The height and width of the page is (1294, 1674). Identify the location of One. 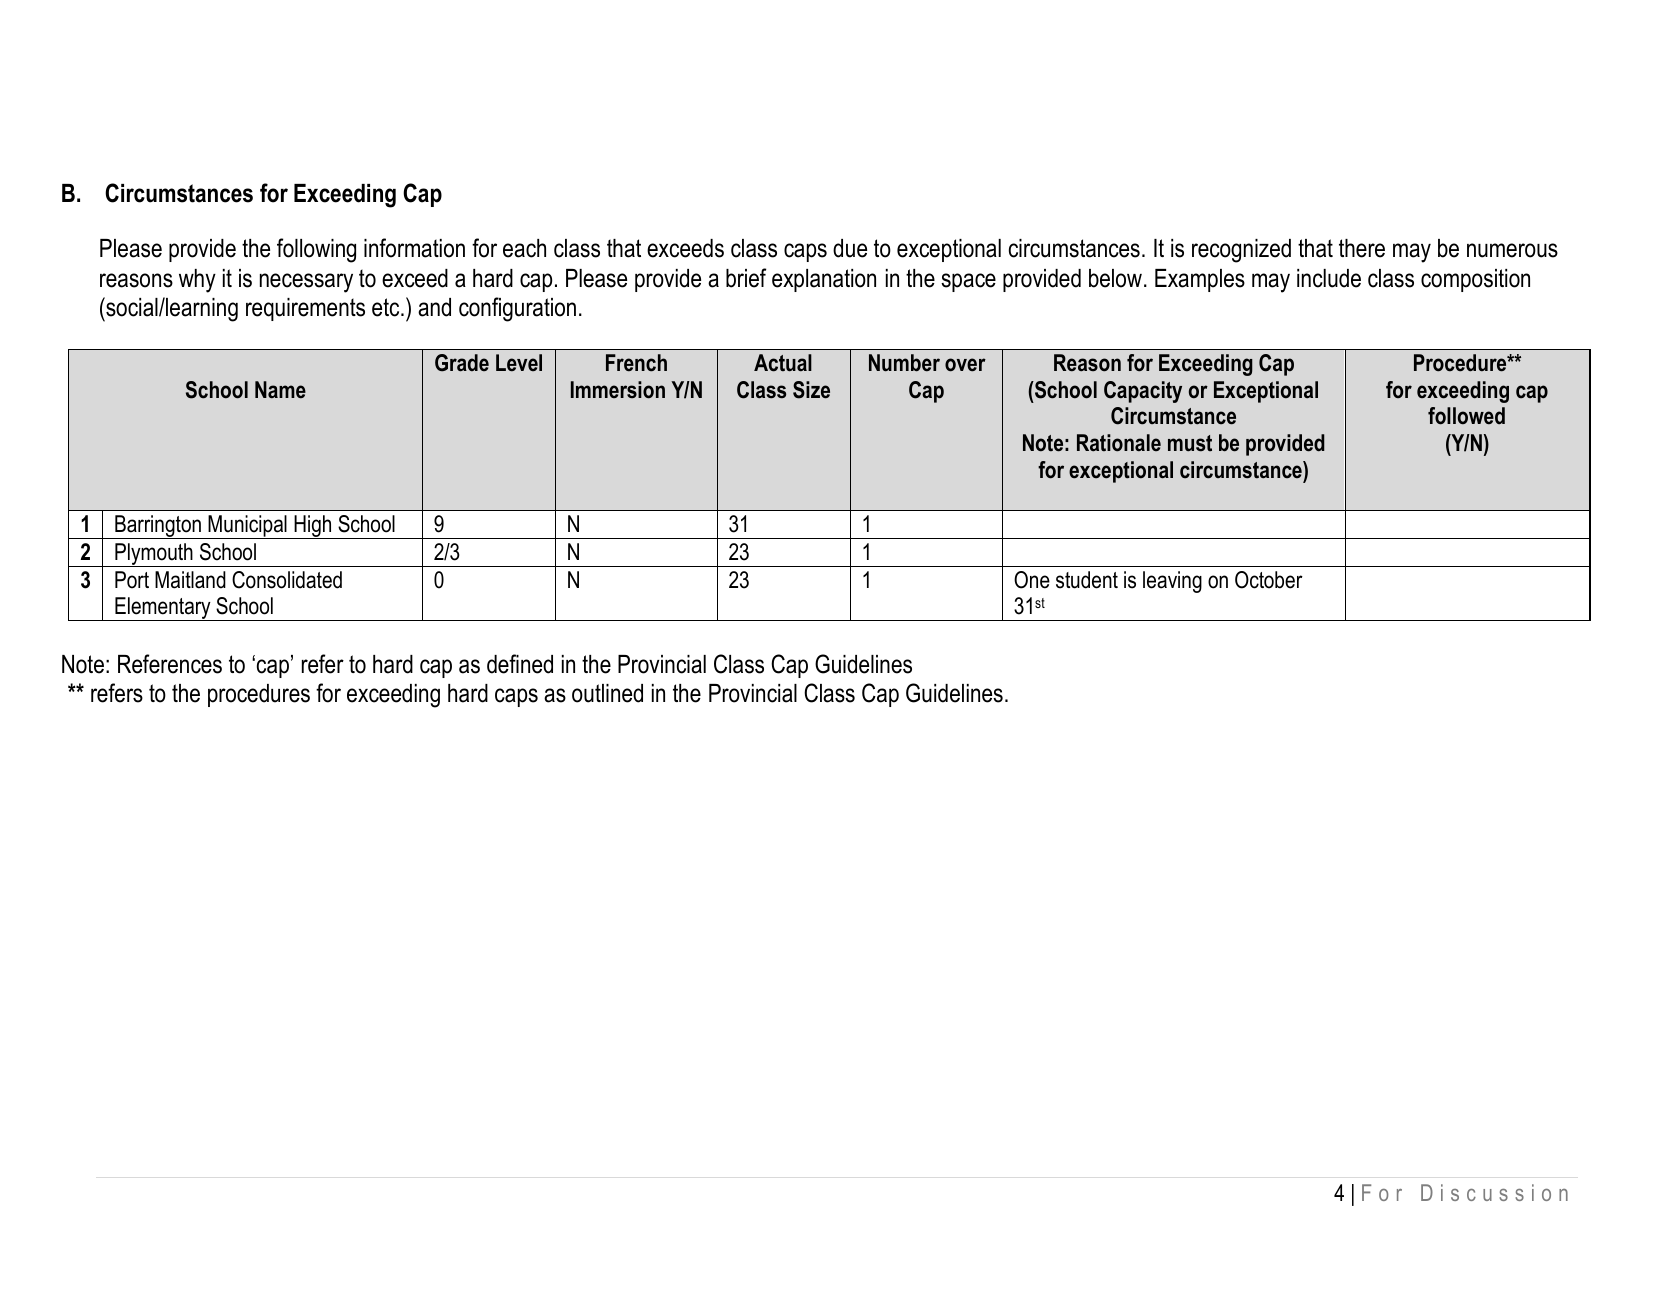
(1032, 580).
